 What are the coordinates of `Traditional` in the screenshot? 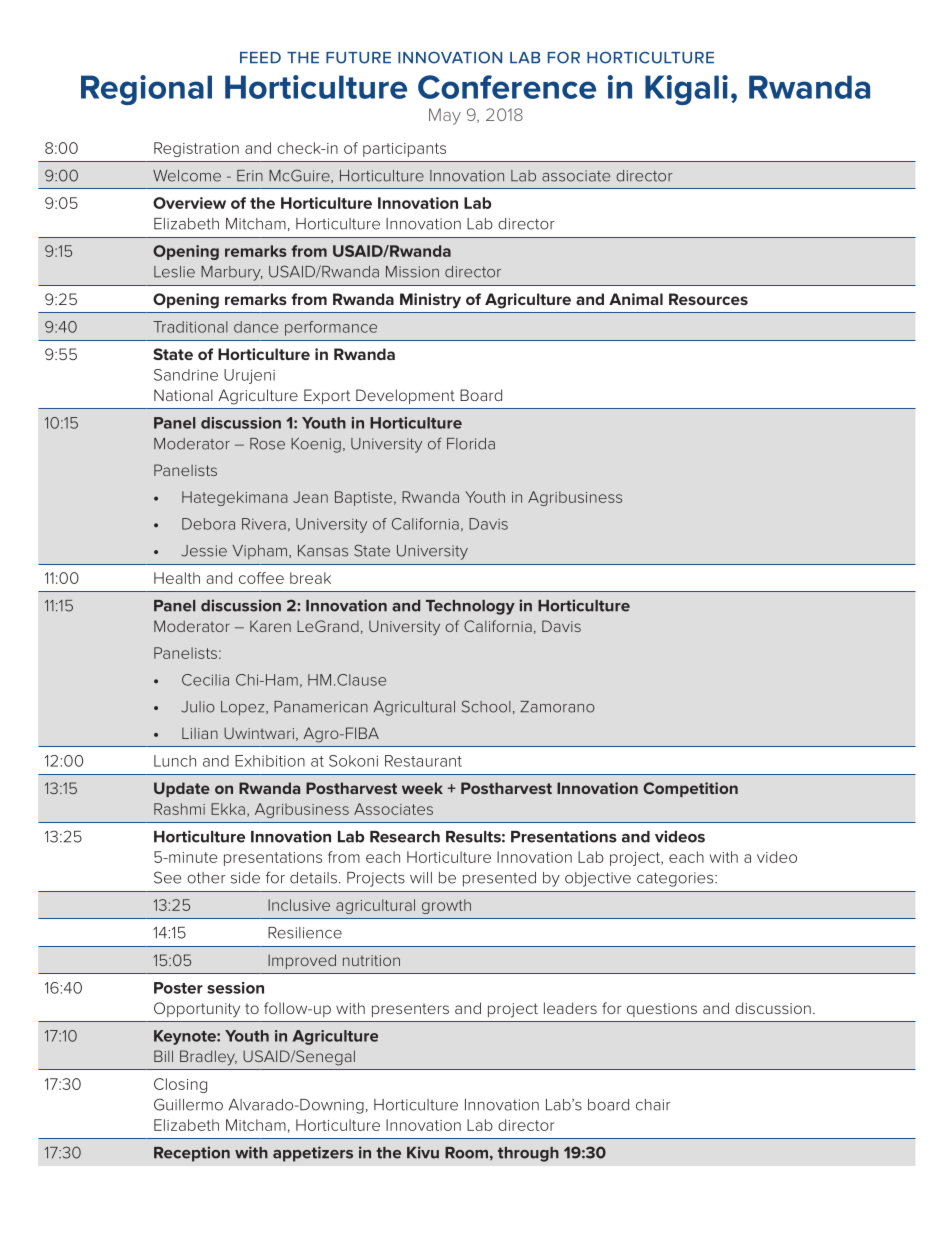 It's located at (190, 327).
